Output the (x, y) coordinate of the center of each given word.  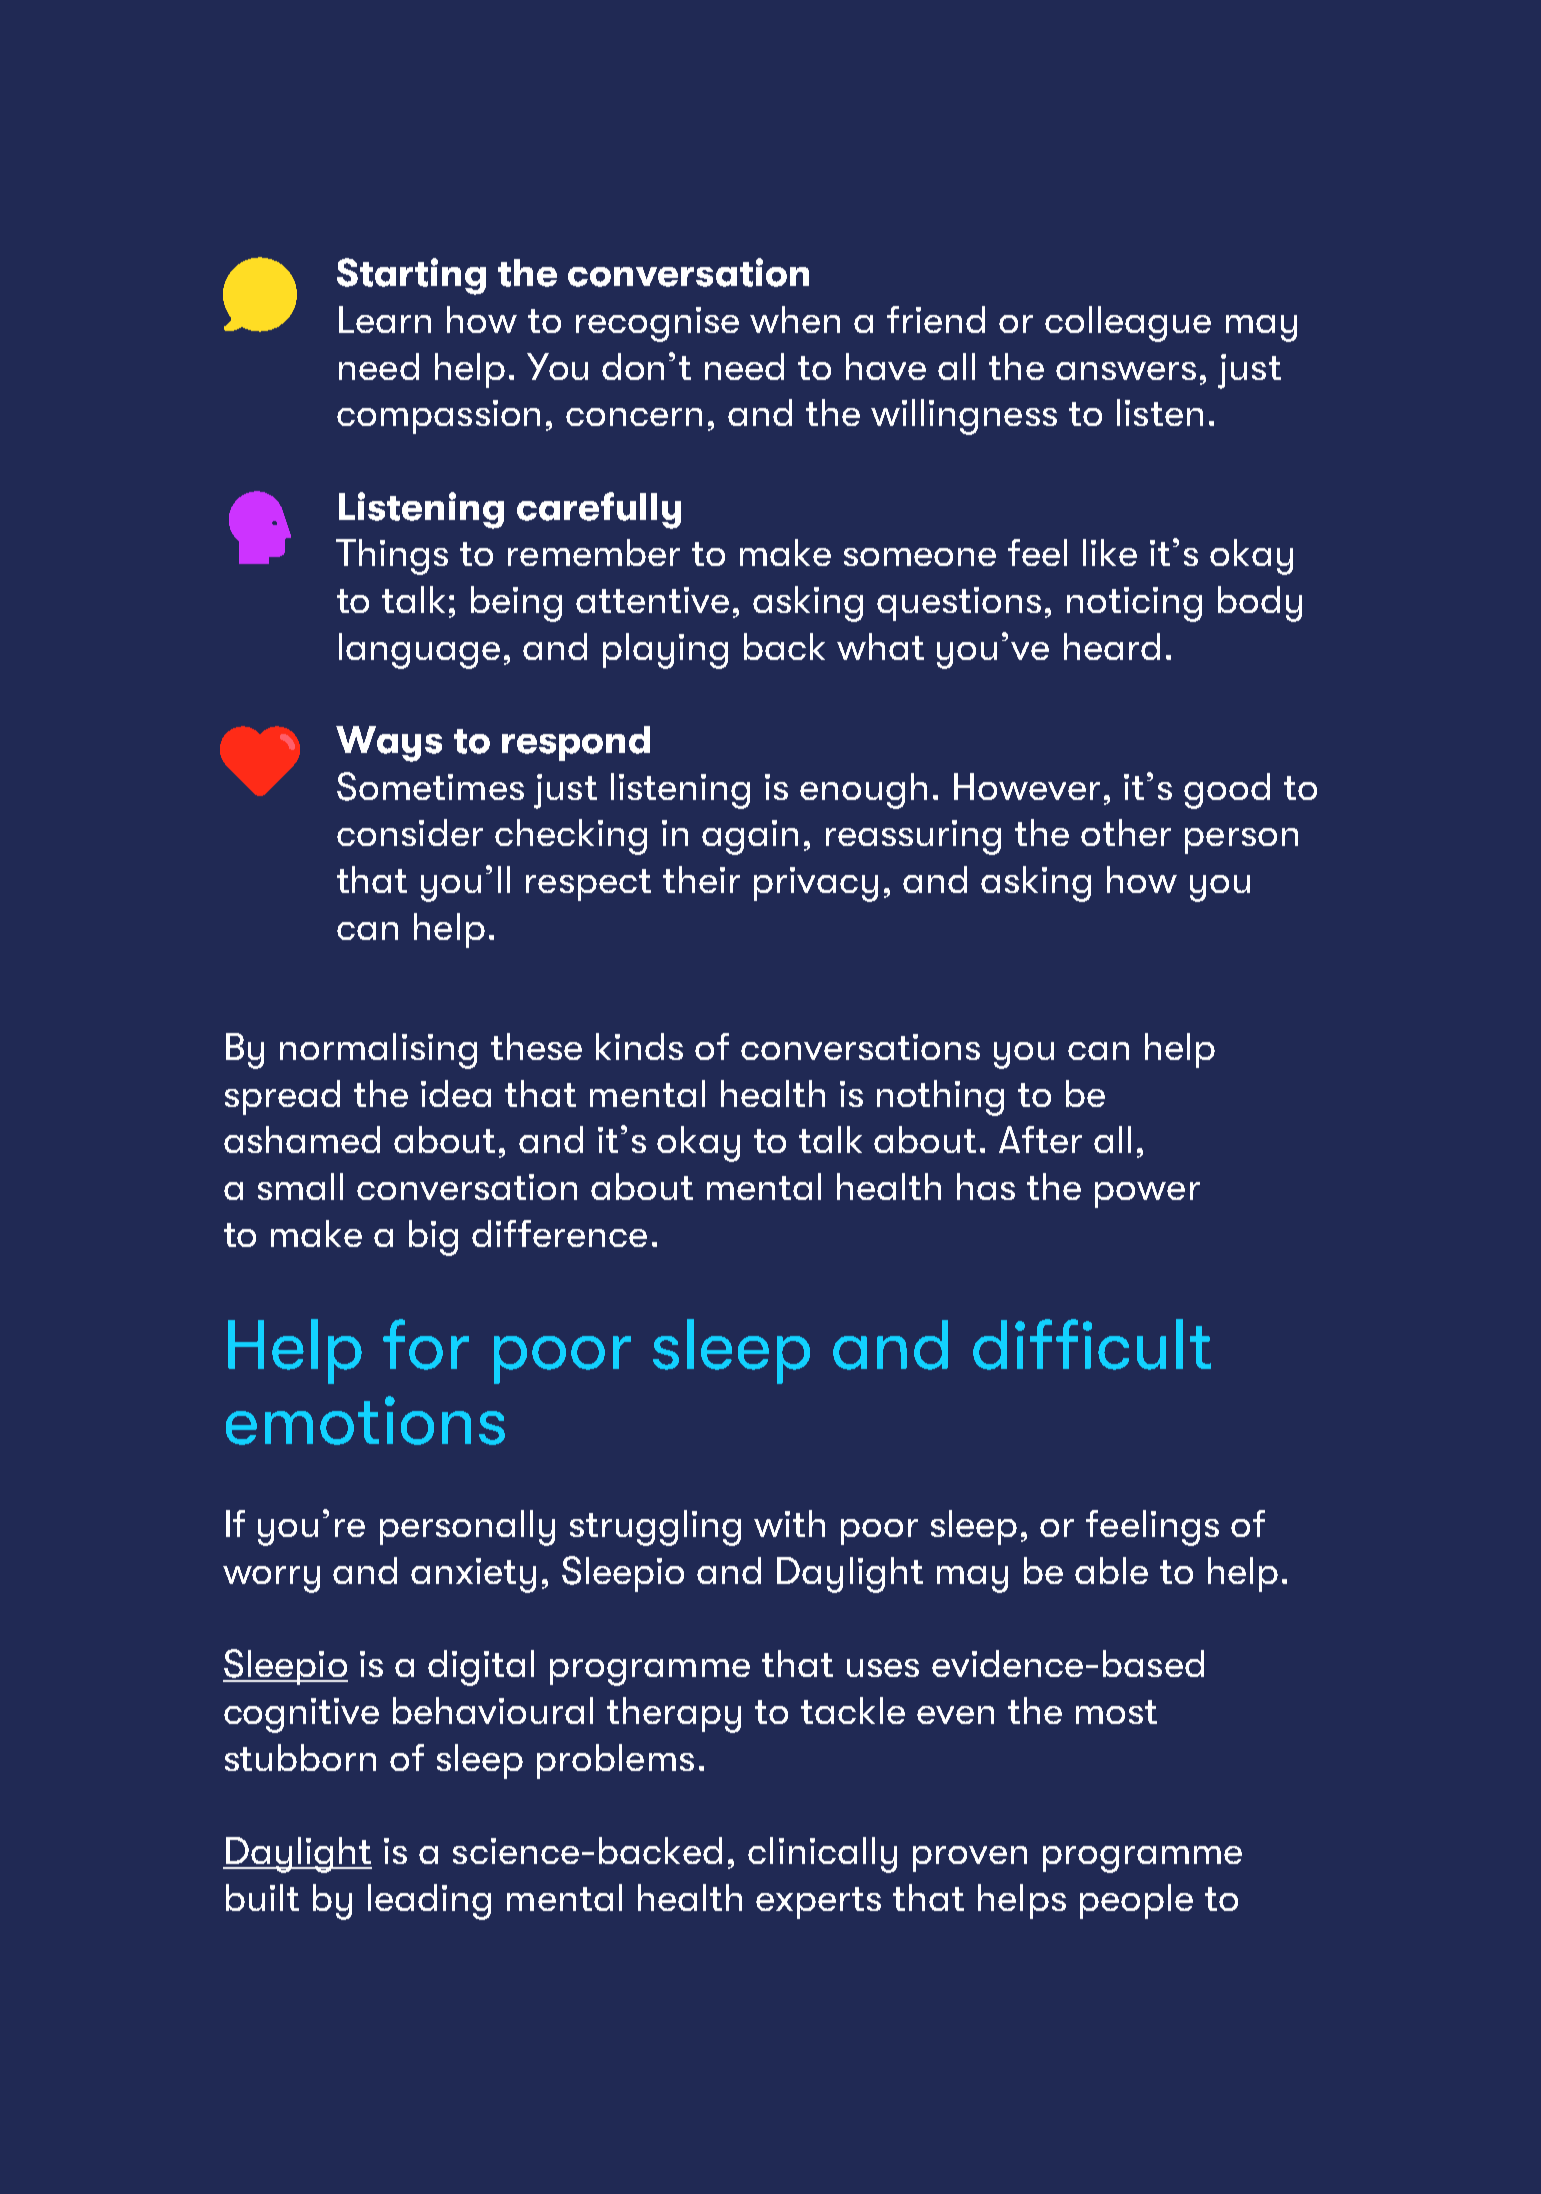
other (1126, 832)
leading (429, 1902)
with (789, 1523)
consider (410, 832)
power (1147, 1195)
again (750, 837)
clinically (822, 1855)
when (795, 319)
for (426, 1344)
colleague (1128, 324)
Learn (385, 319)
